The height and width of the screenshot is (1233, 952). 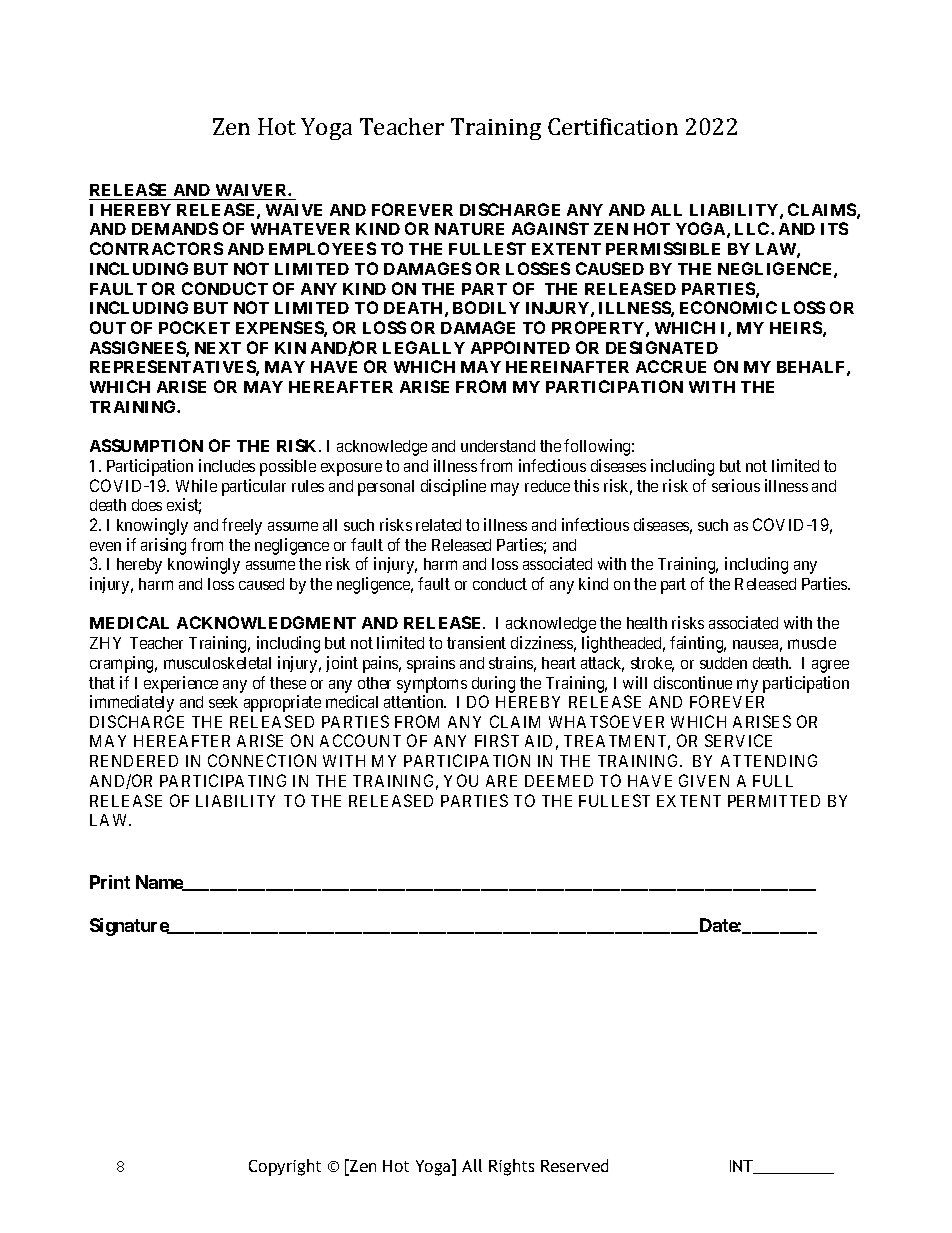 I want to click on While, so click(x=196, y=485).
